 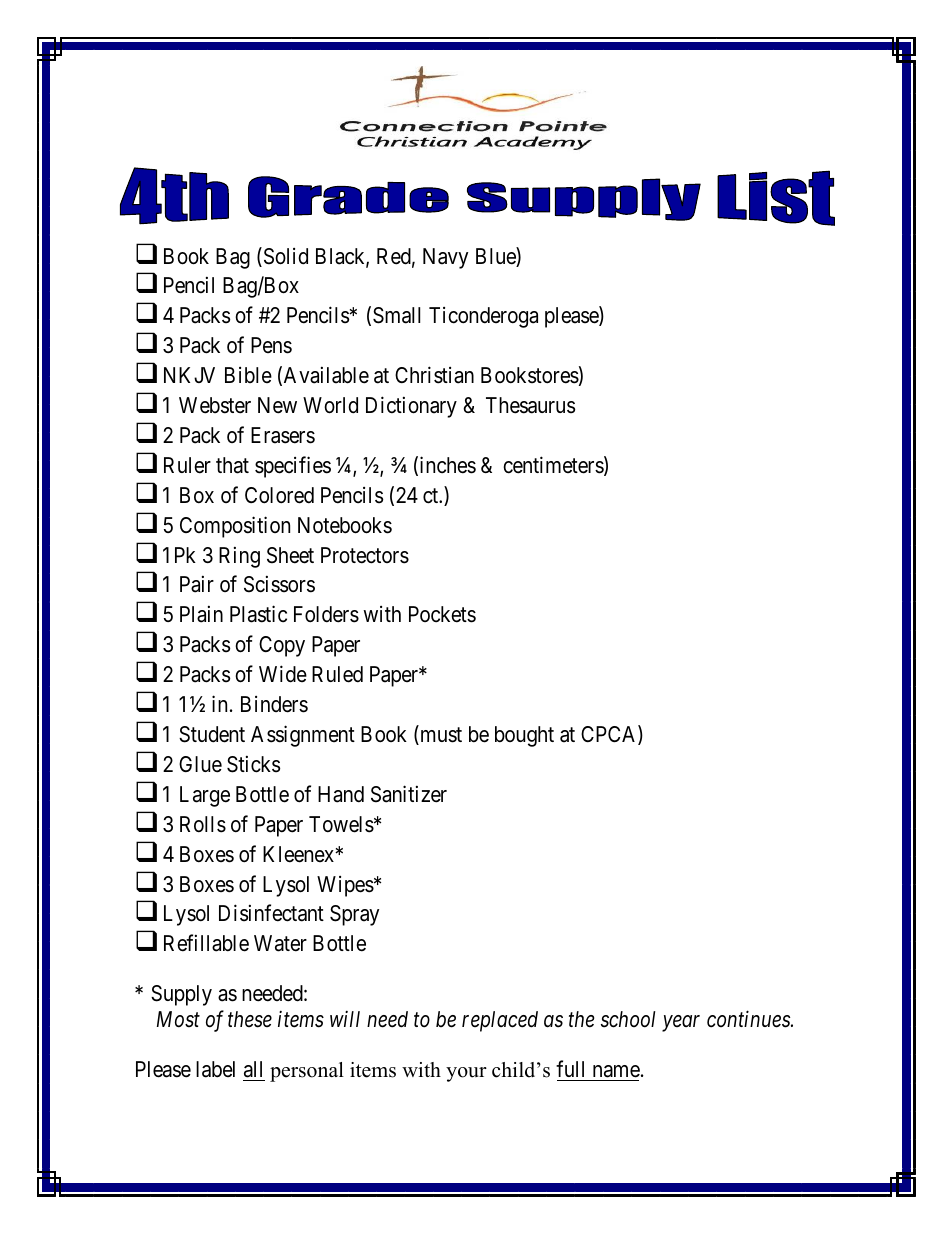 What do you see at coordinates (445, 258) in the screenshot?
I see `Navy` at bounding box center [445, 258].
